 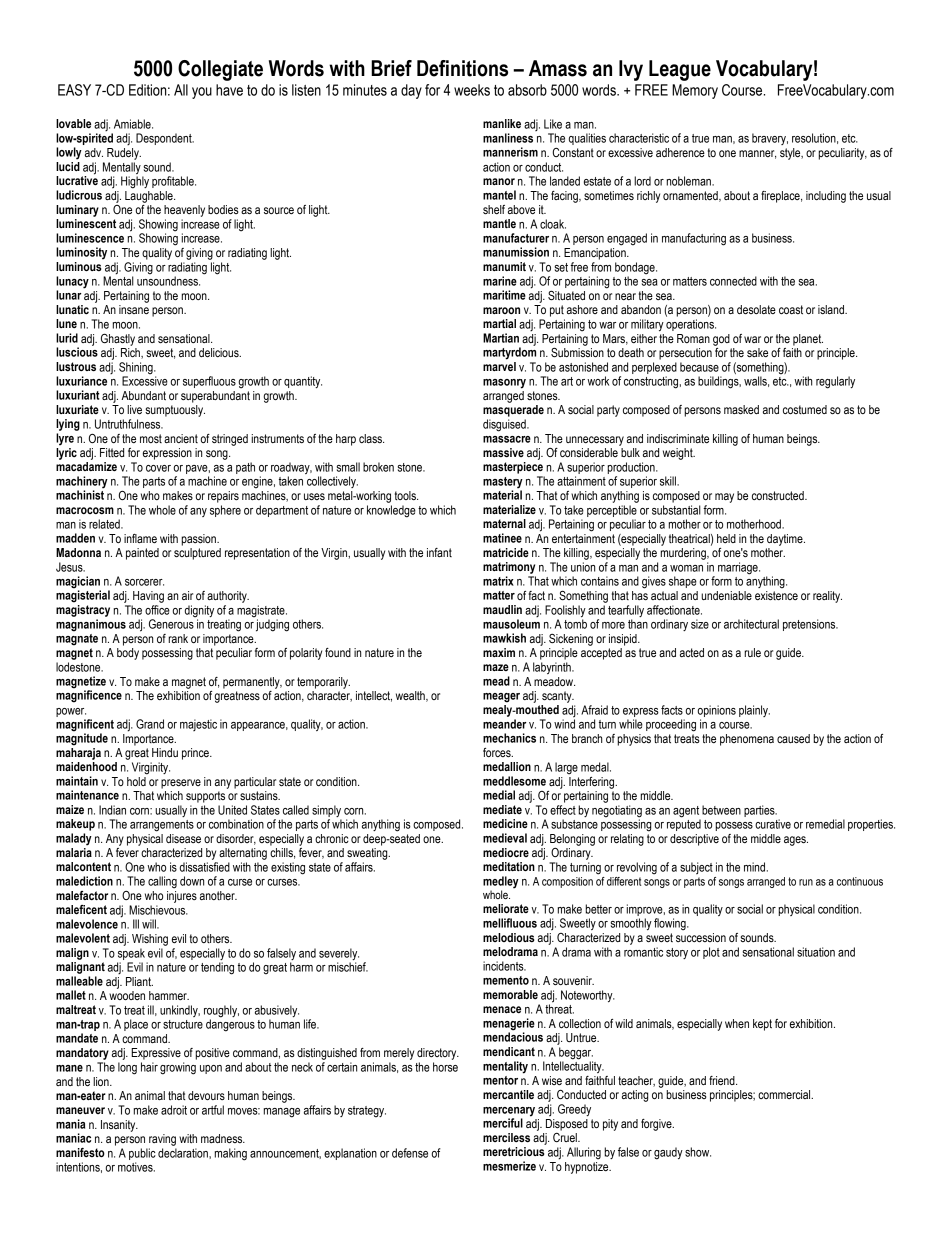 I want to click on you, so click(x=202, y=93).
